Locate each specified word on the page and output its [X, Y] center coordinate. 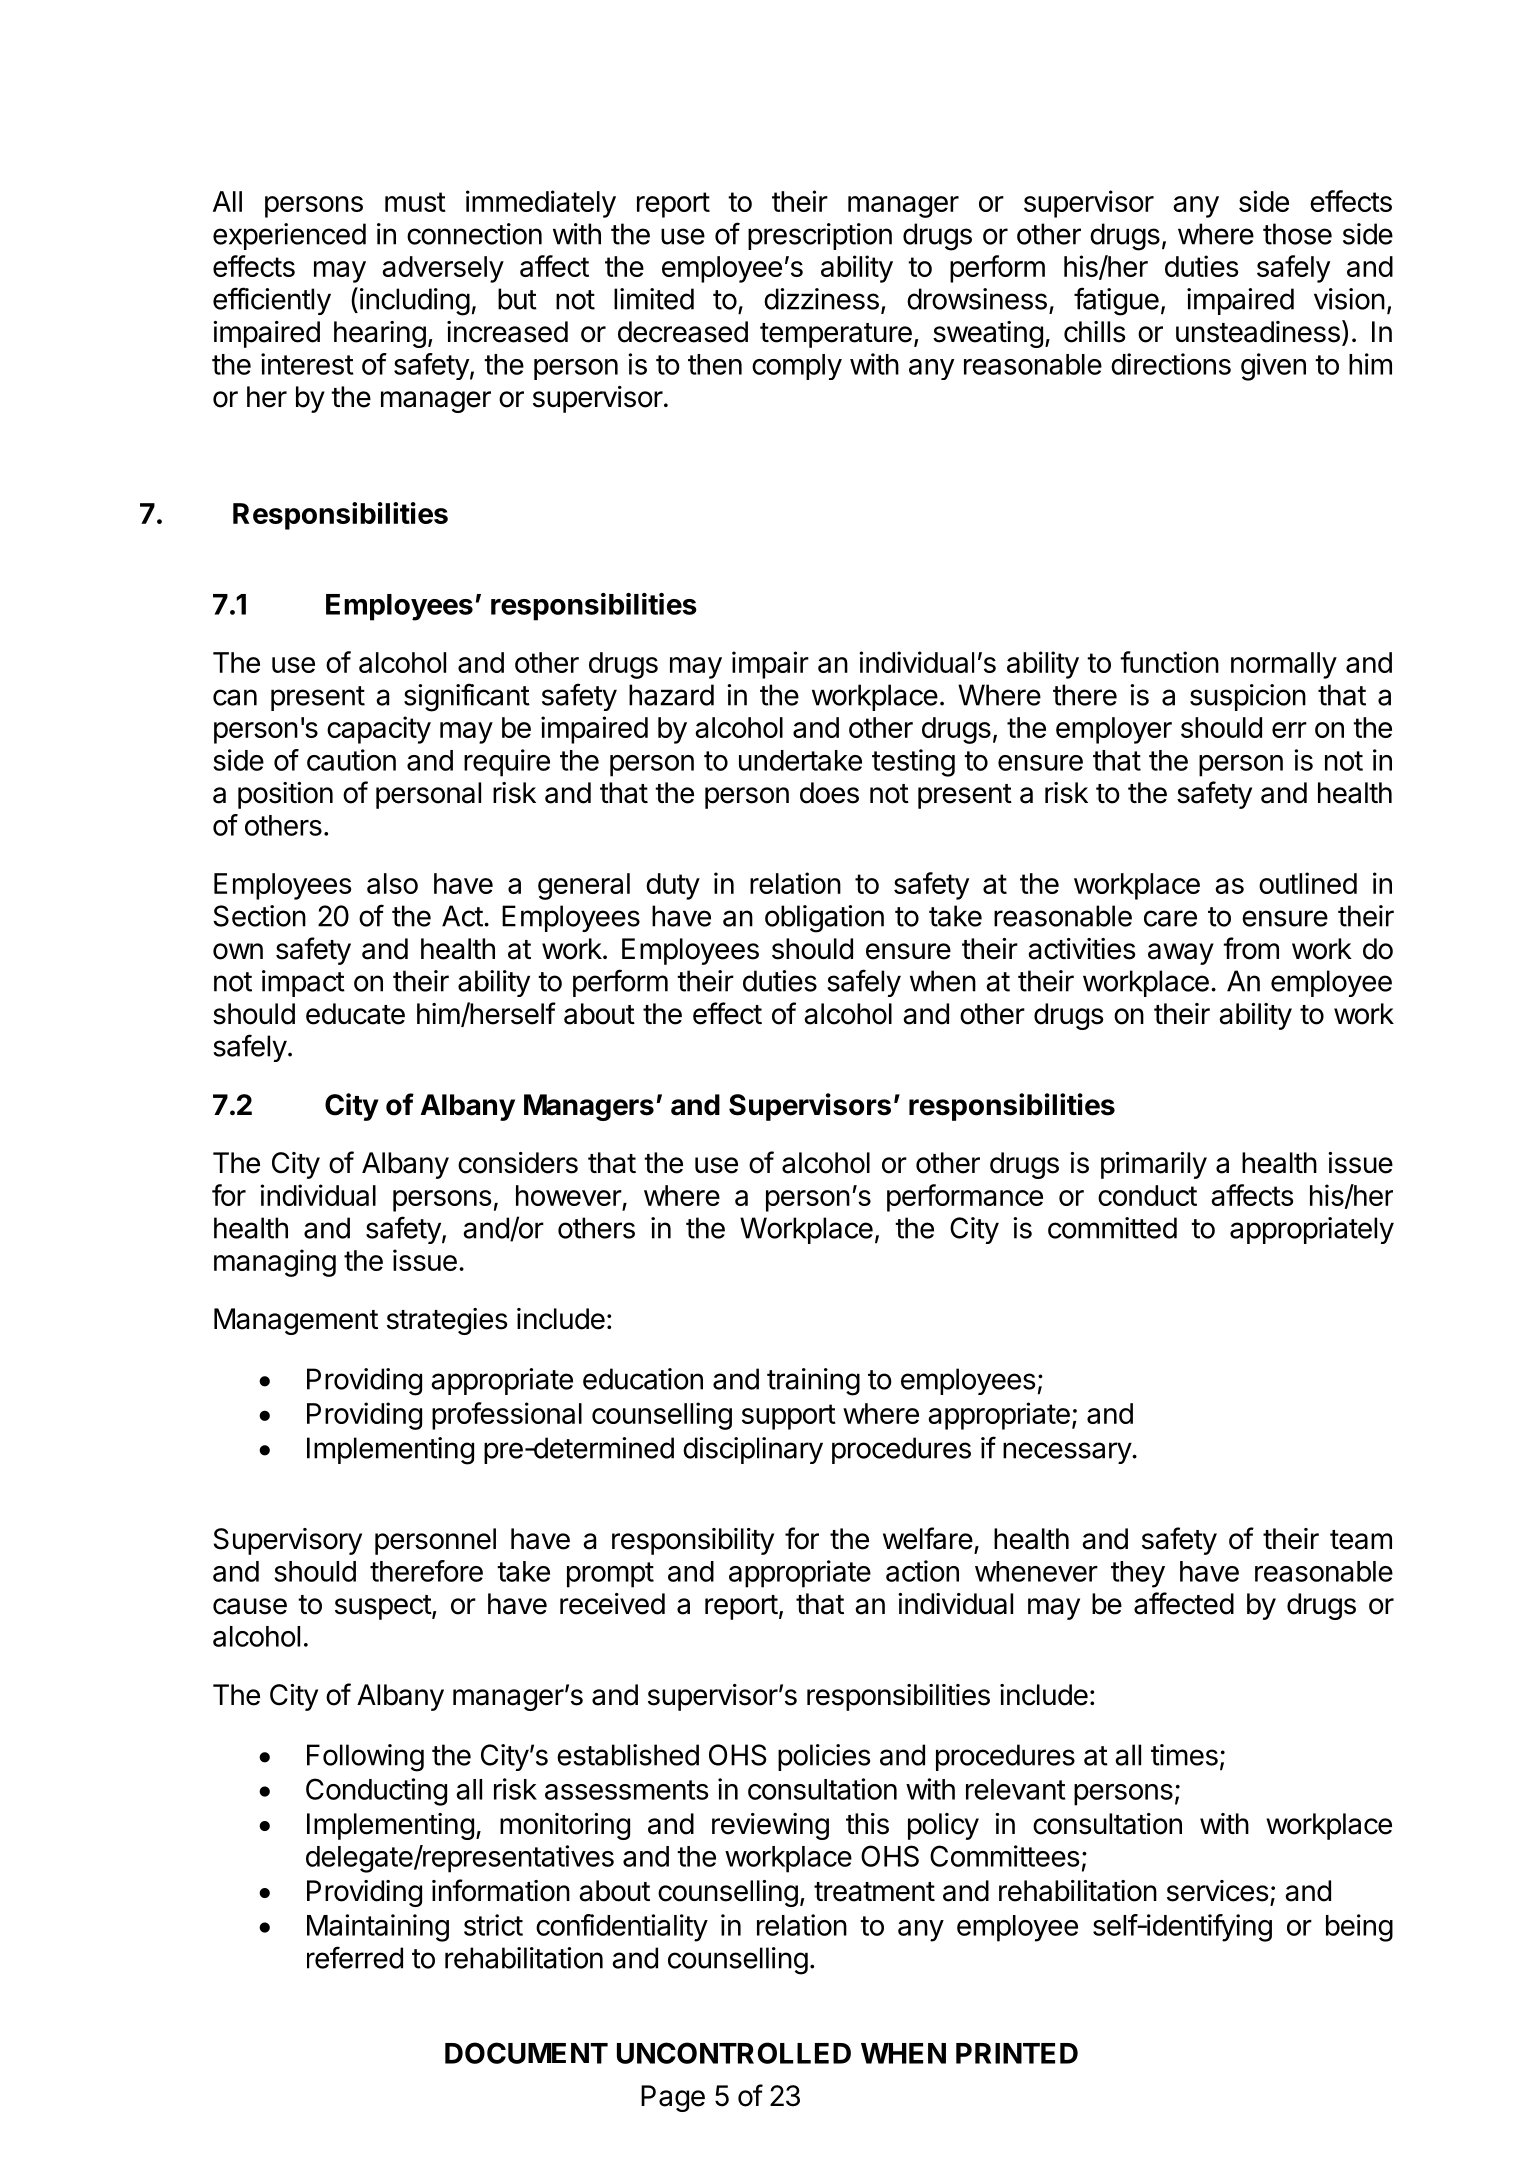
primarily [1154, 1165]
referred [355, 1957]
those [1297, 234]
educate [355, 1014]
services [1218, 1891]
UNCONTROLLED [734, 2053]
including [415, 302]
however [569, 1195]
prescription [820, 236]
